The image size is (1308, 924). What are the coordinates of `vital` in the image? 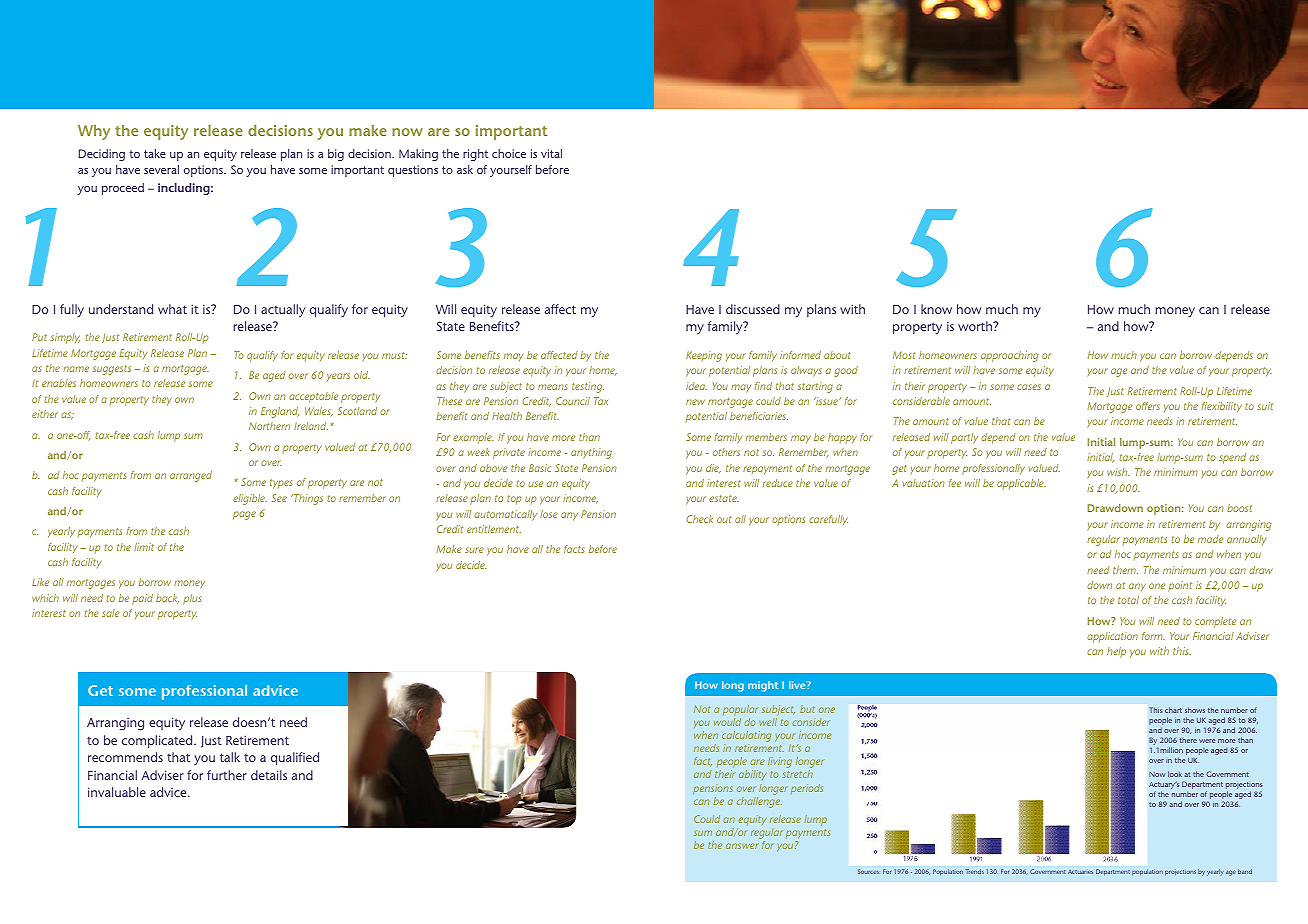 It's located at (551, 153).
